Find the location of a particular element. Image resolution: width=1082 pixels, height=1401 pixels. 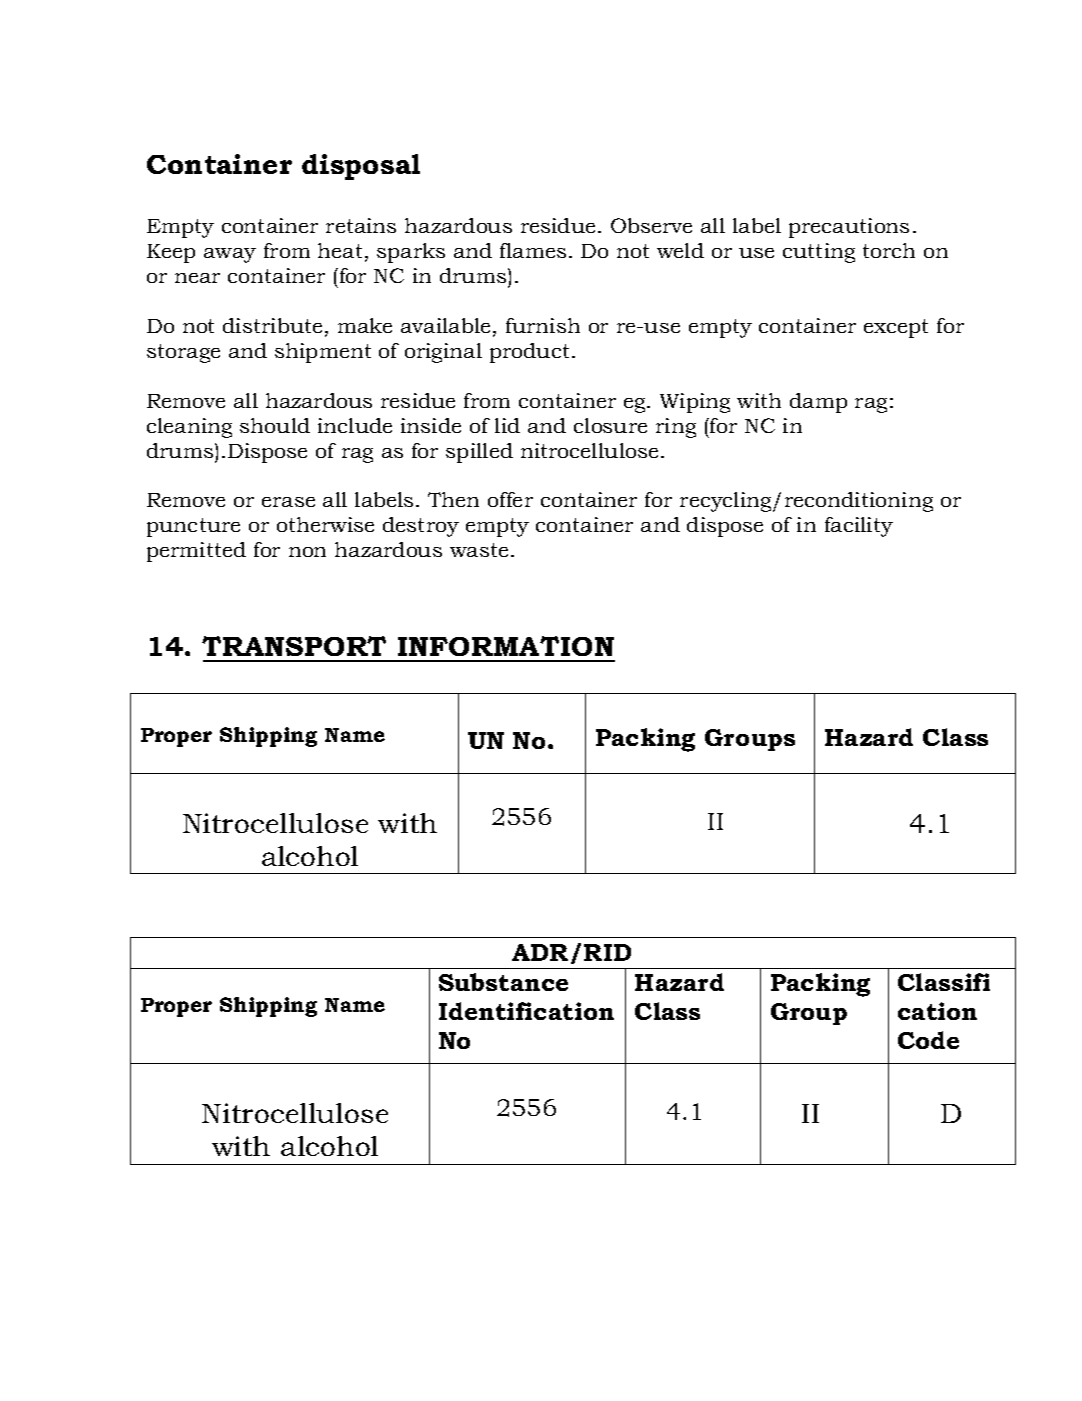

Code is located at coordinates (928, 1040).
